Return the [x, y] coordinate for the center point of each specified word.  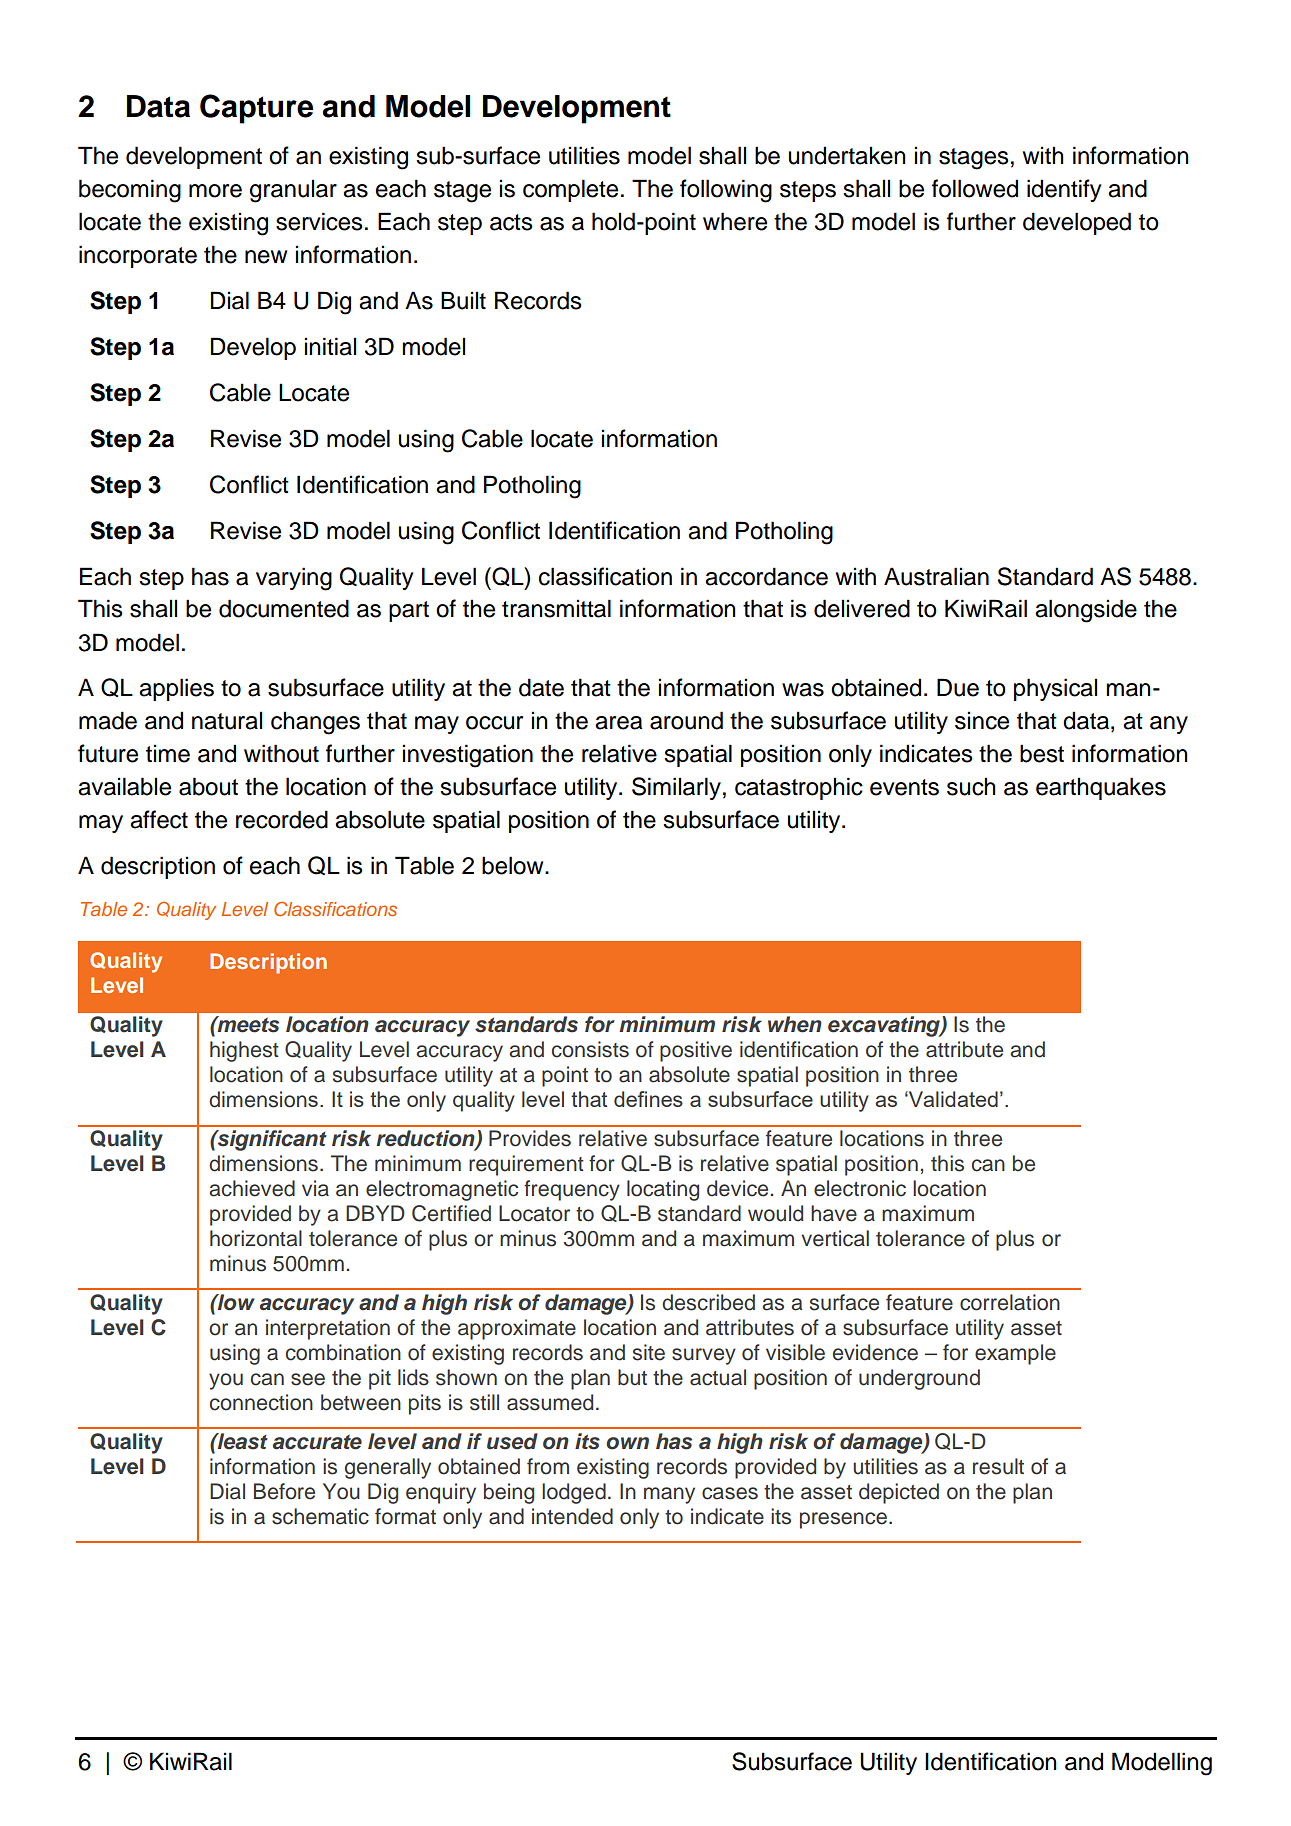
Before [284, 1491]
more [215, 191]
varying [294, 579]
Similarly [676, 788]
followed [975, 188]
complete [570, 190]
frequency [572, 1190]
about [208, 786]
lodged [574, 1493]
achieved [252, 1188]
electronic [860, 1188]
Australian [936, 576]
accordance [766, 576]
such [971, 786]
